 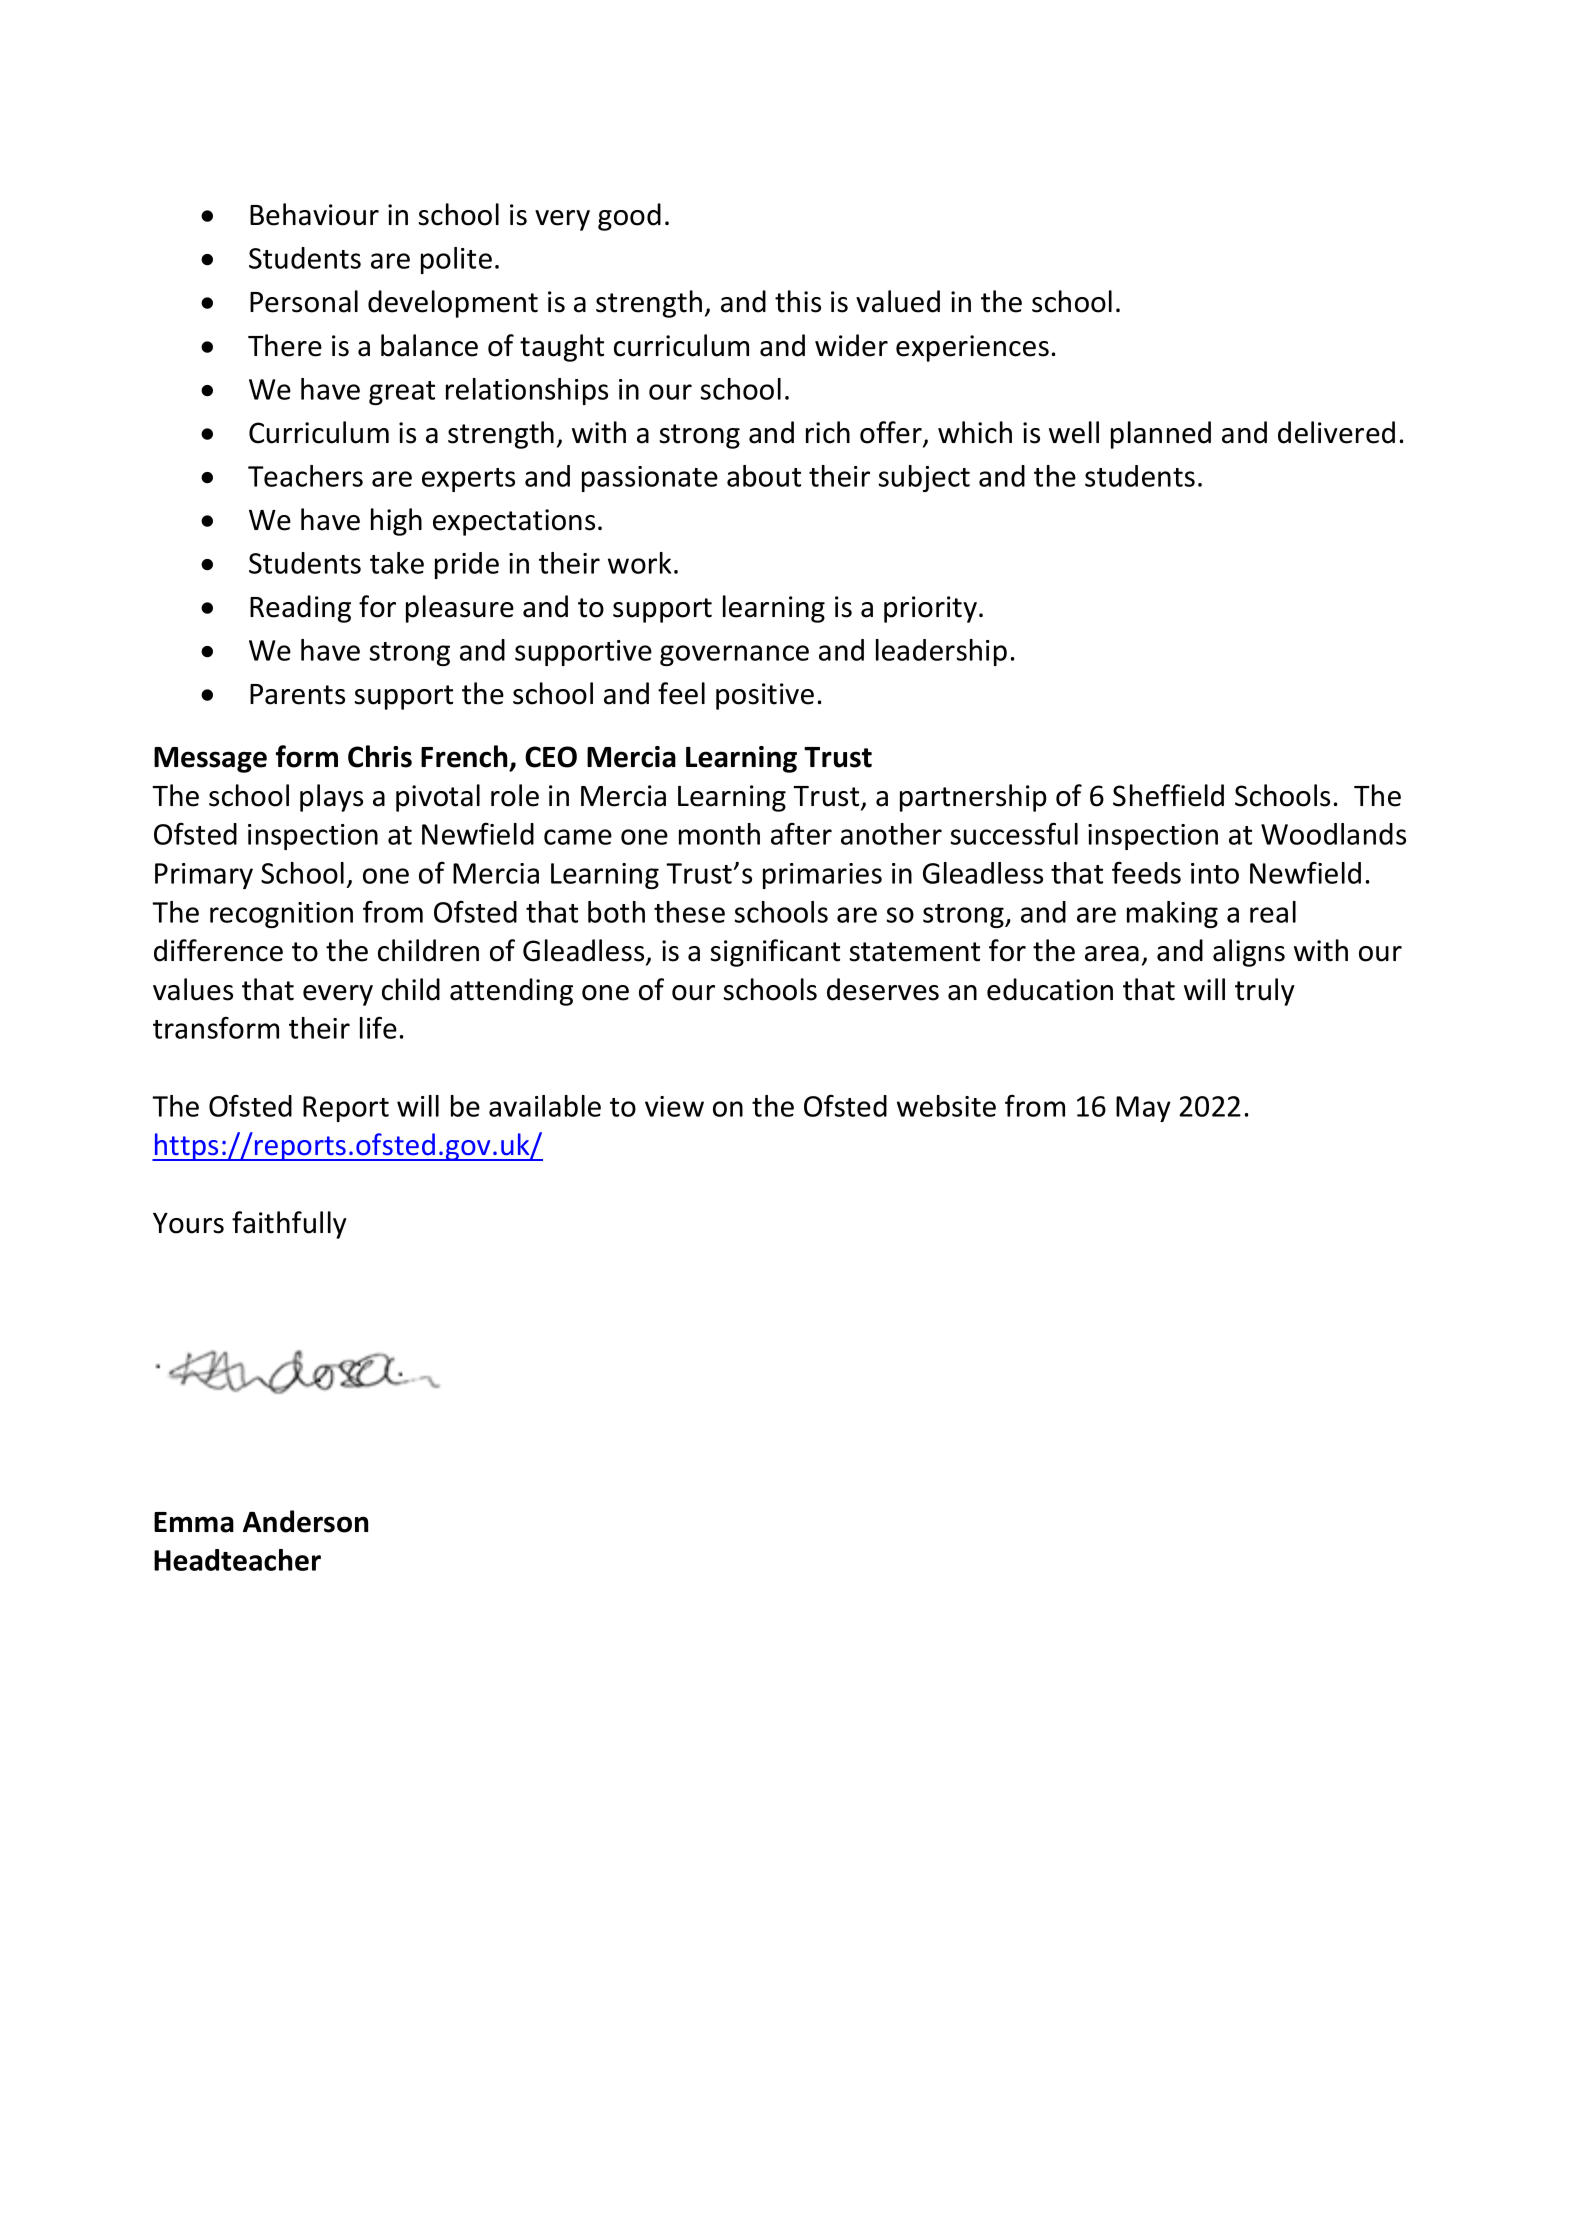 What do you see at coordinates (972, 348) in the image?
I see `experiences` at bounding box center [972, 348].
